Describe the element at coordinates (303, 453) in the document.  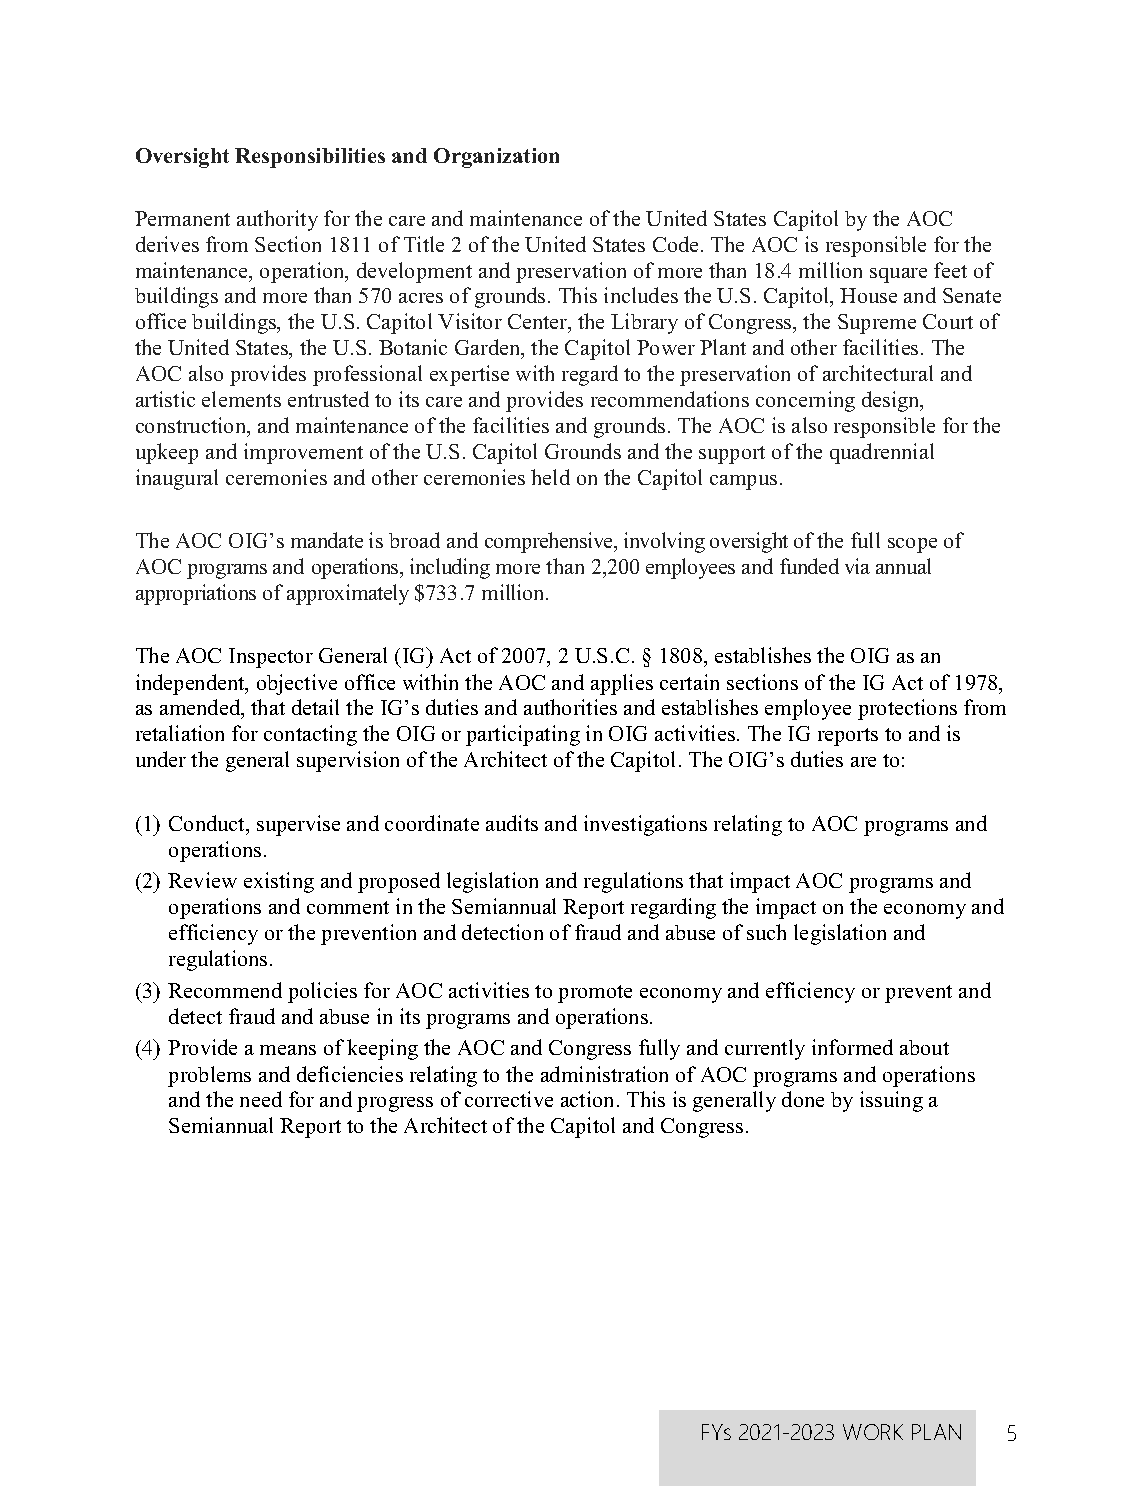
I see `improvement` at that location.
